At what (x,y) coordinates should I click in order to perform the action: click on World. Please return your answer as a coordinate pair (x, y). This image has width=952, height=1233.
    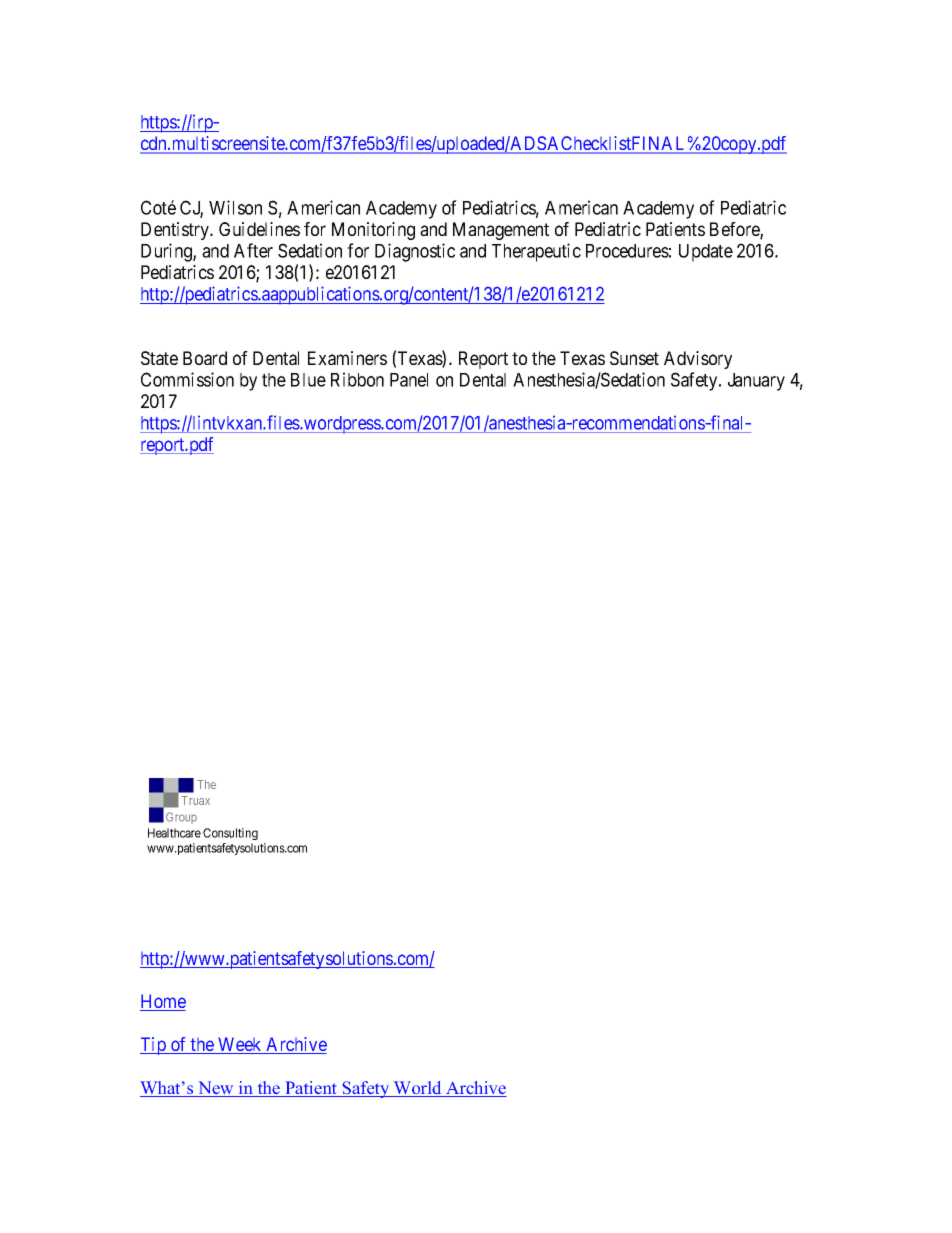
    Looking at the image, I should click on (418, 1089).
